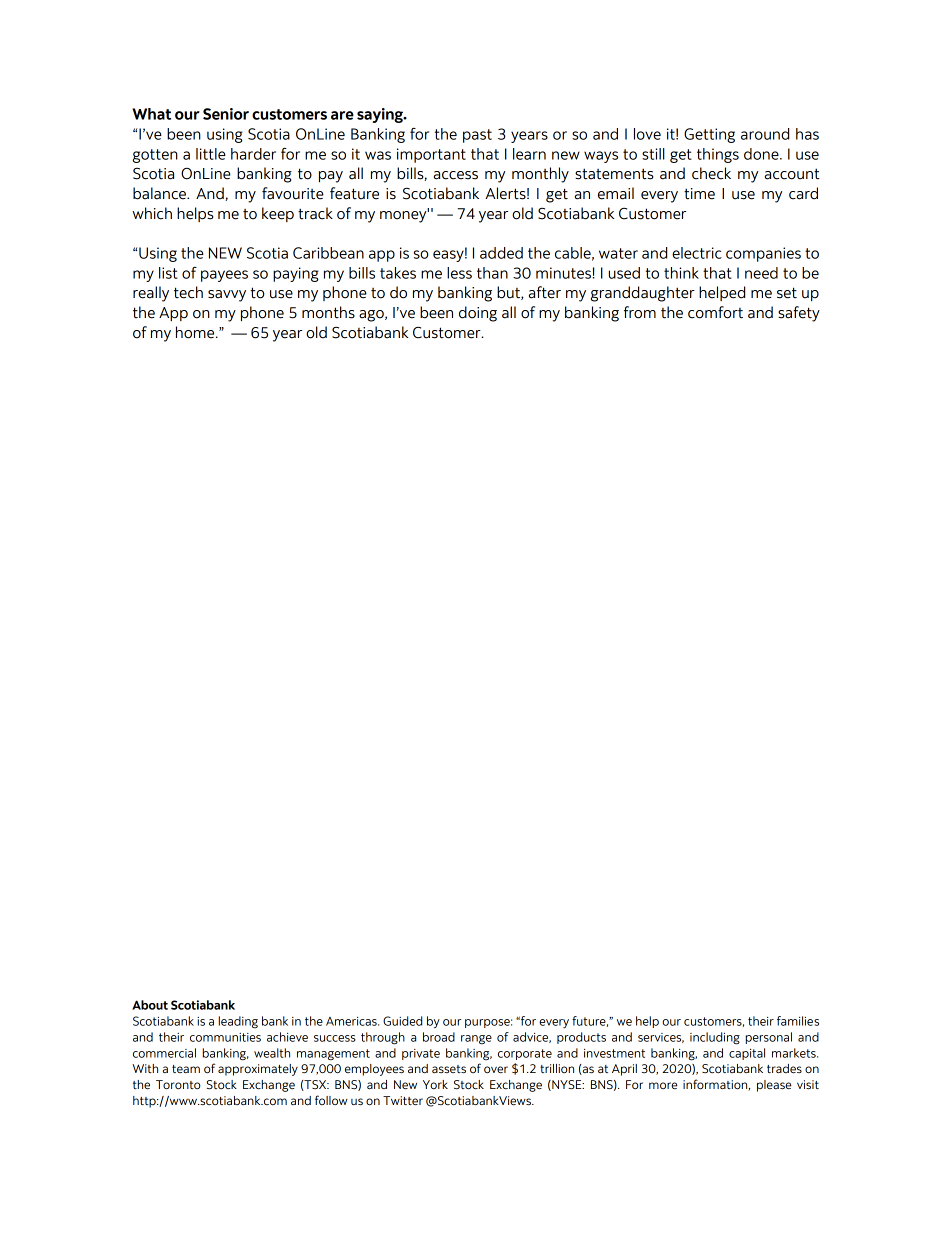 The width and height of the image is (952, 1233). What do you see at coordinates (196, 332) in the image?
I see `home` at bounding box center [196, 332].
